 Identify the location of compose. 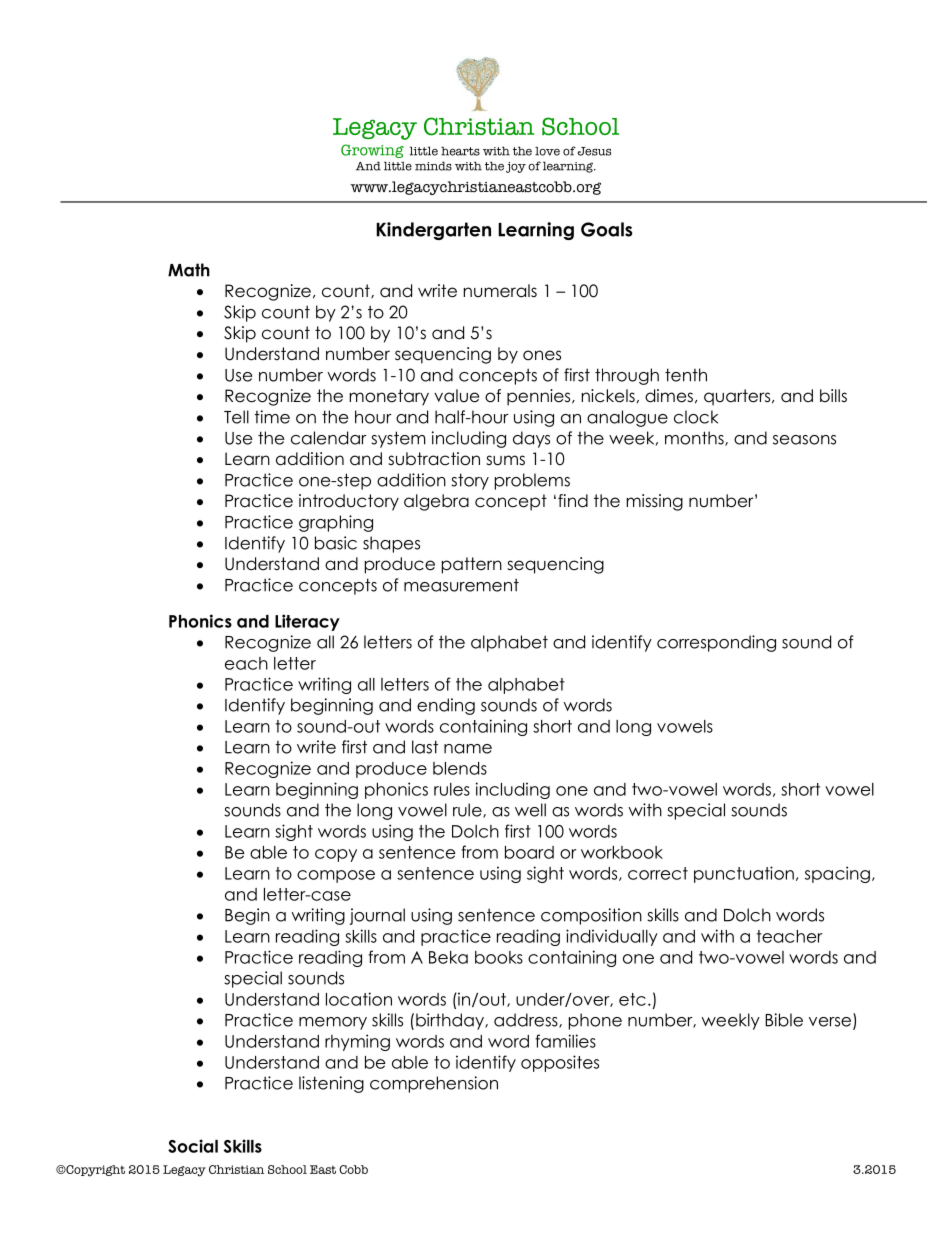
(336, 876).
